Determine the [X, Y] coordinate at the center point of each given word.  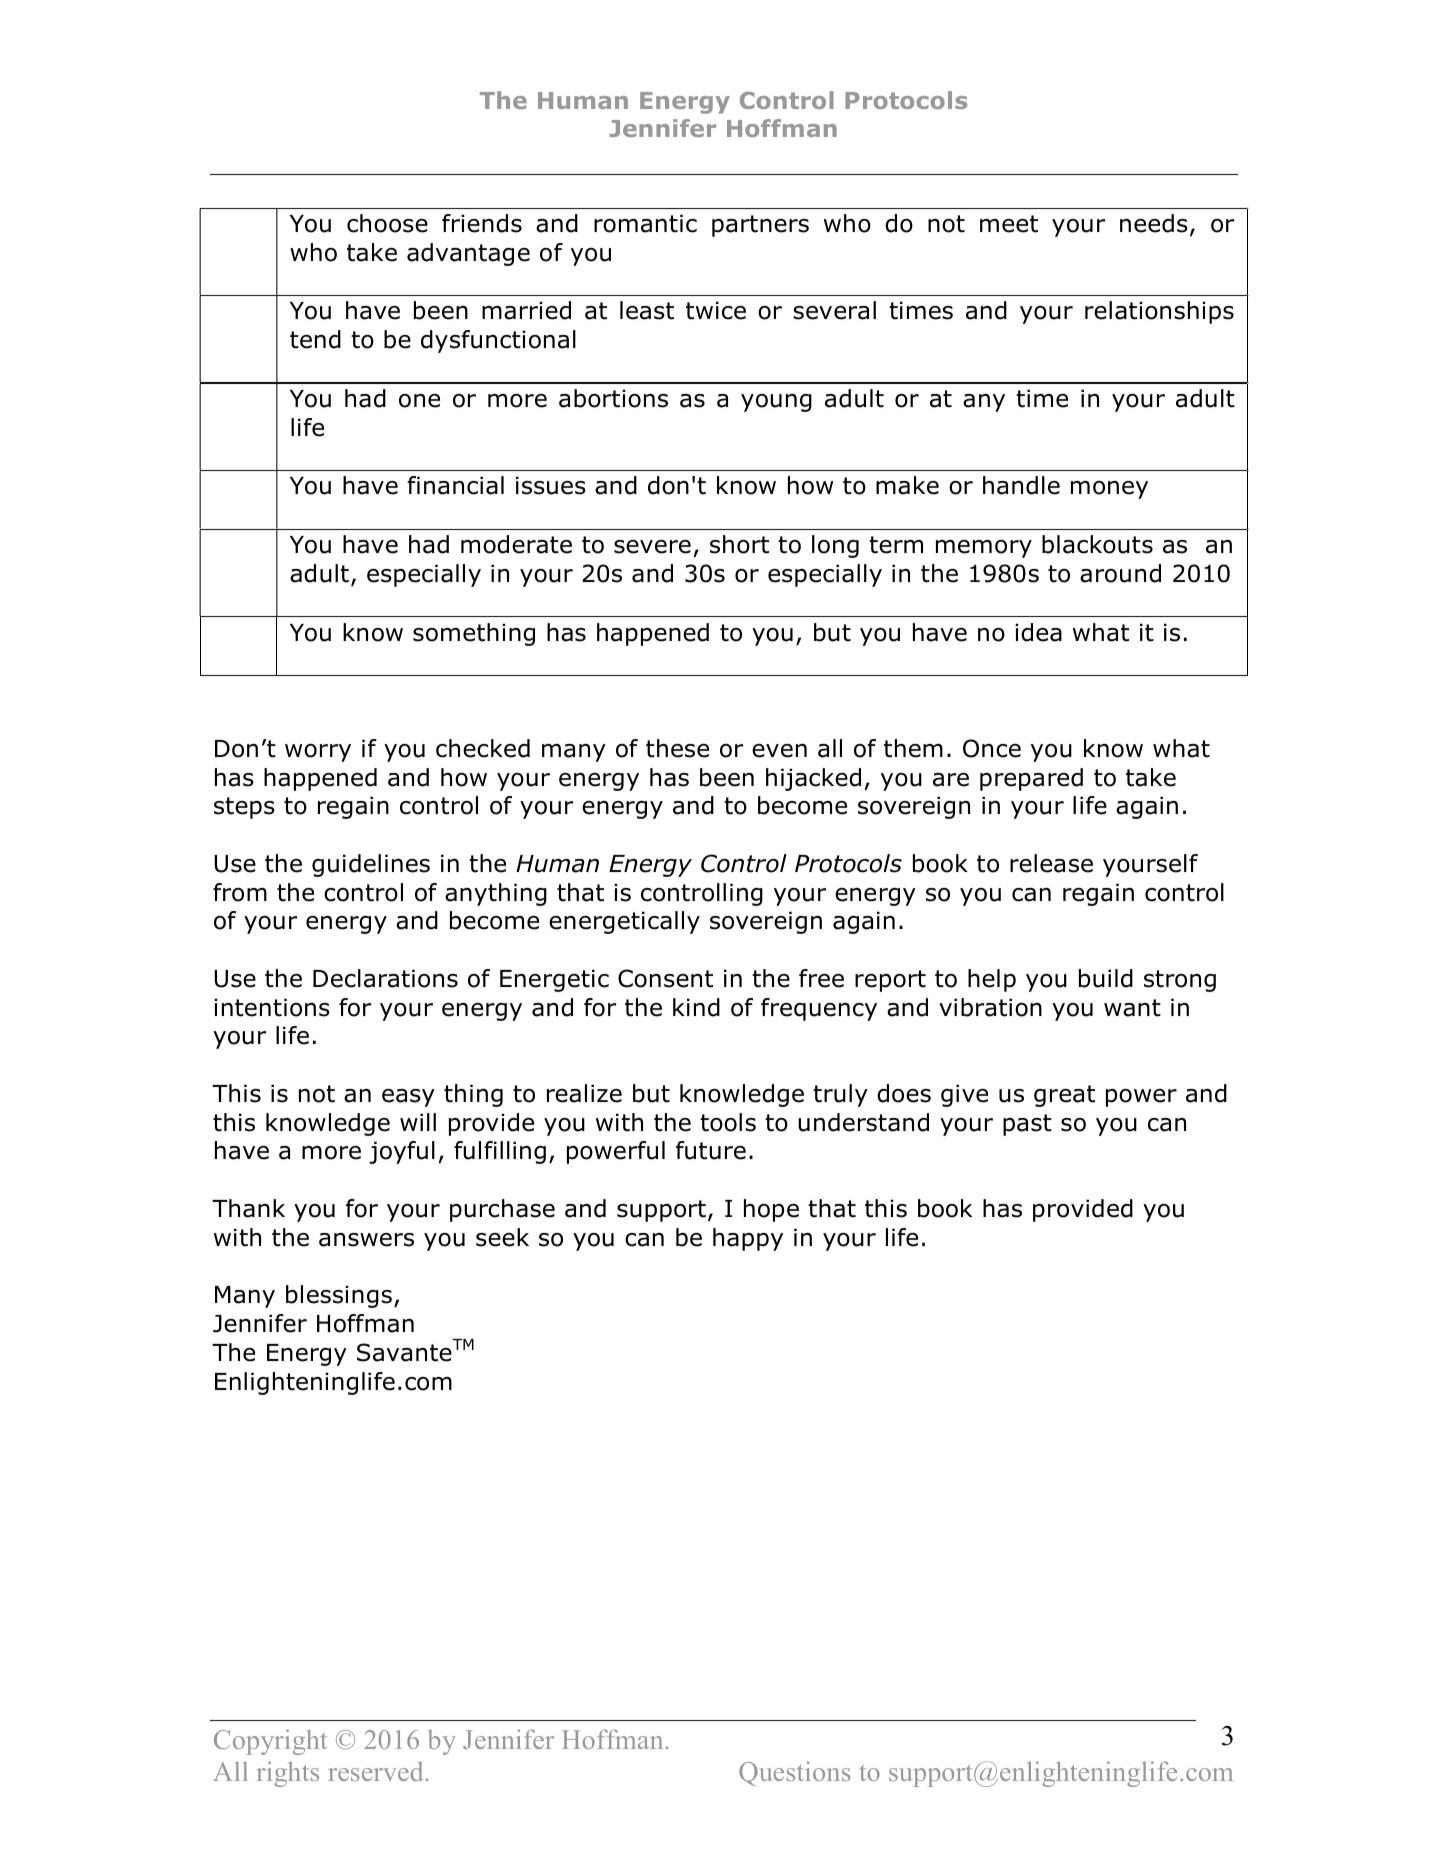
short [739, 544]
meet [1009, 224]
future [711, 1150]
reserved [375, 1771]
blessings [339, 1296]
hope [771, 1210]
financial [455, 485]
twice [716, 310]
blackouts [1097, 544]
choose [387, 223]
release [1051, 863]
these [677, 748]
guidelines [371, 865]
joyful [402, 1152]
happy [748, 1239]
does [904, 1093]
